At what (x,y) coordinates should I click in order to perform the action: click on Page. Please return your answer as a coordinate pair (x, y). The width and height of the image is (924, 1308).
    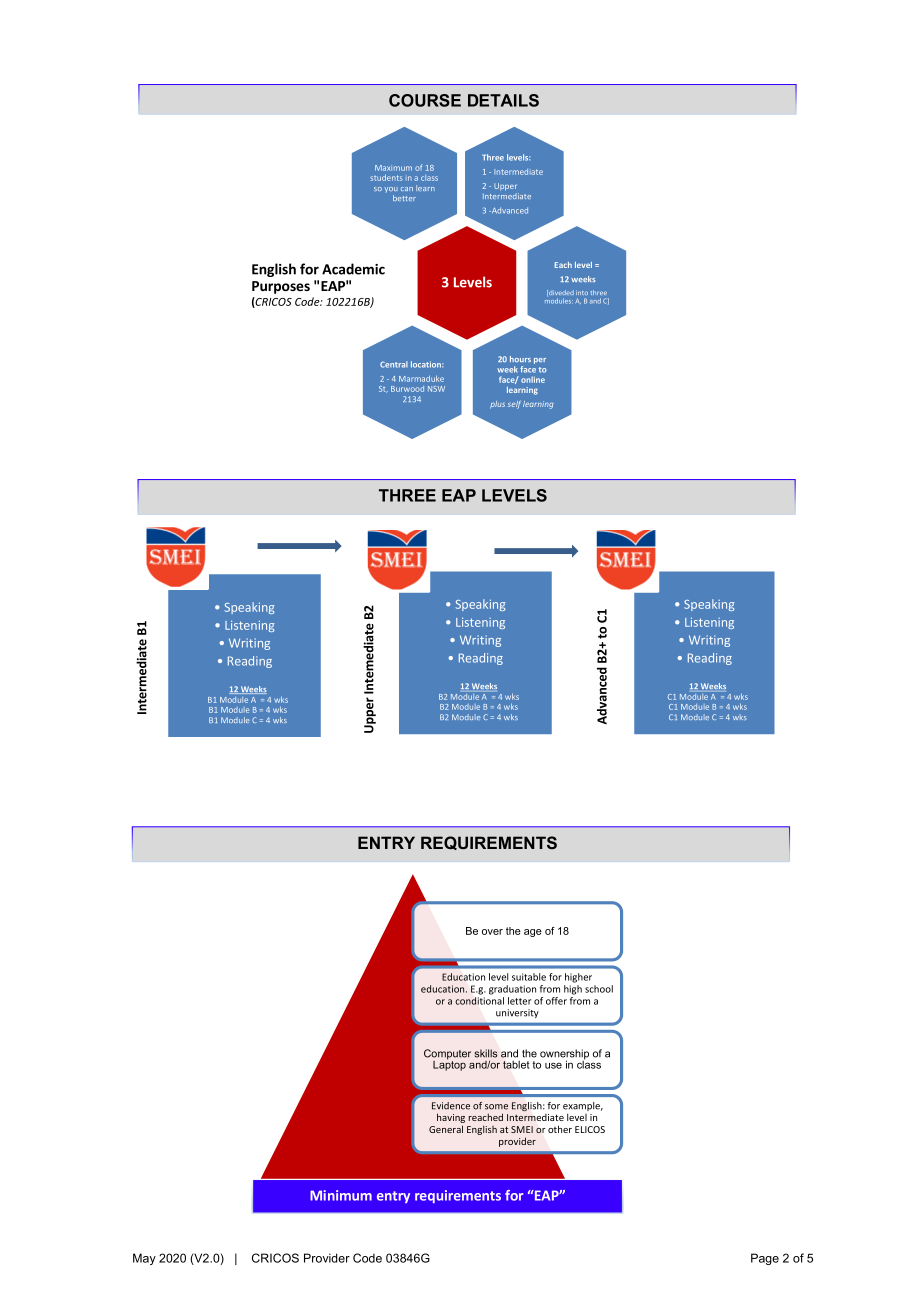
    Looking at the image, I should click on (765, 1259).
